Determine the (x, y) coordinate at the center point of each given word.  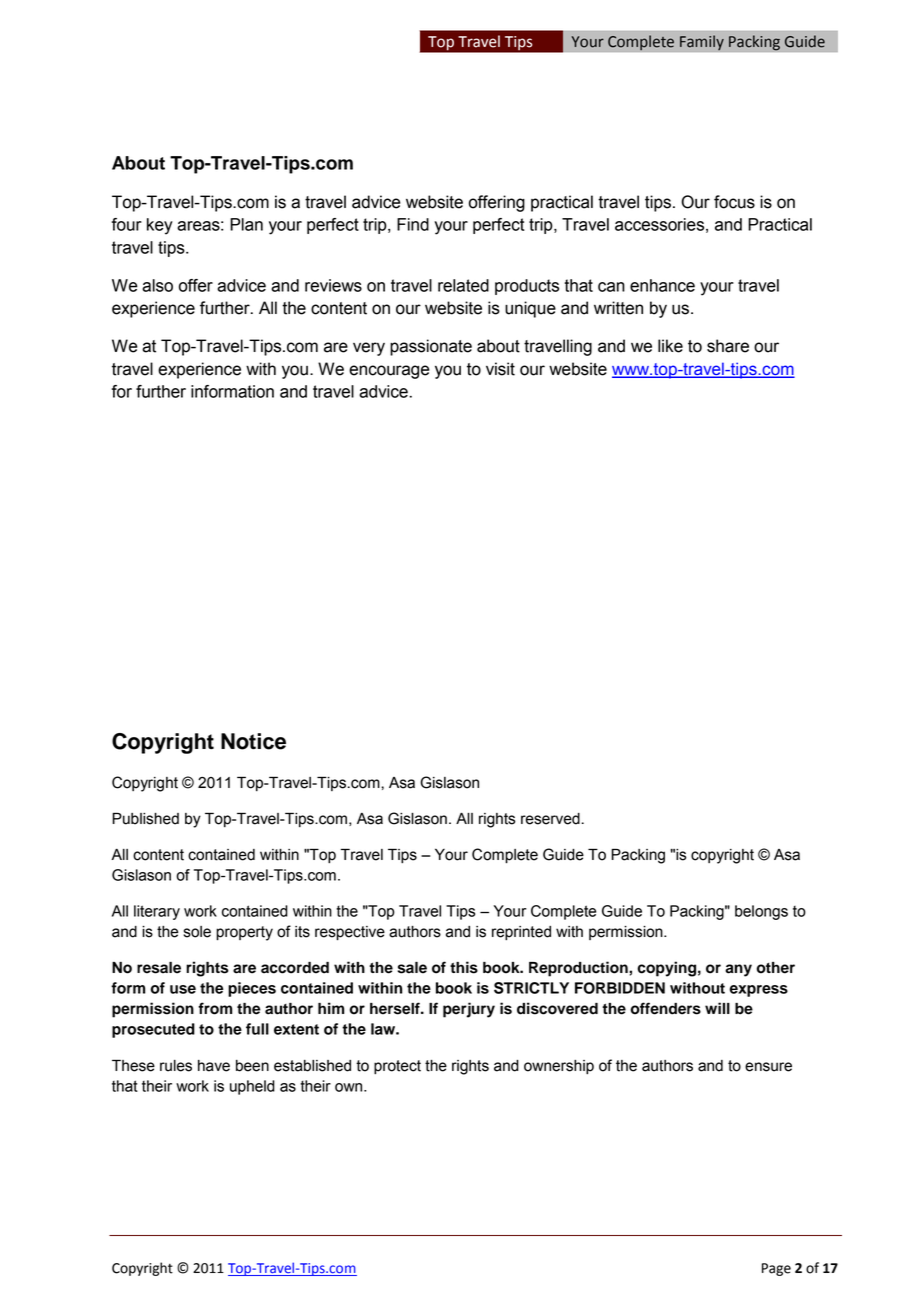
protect (397, 1067)
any (738, 970)
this (464, 967)
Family (702, 43)
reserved (550, 819)
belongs (761, 912)
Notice (253, 741)
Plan (246, 224)
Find (413, 224)
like (670, 346)
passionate (431, 347)
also (157, 285)
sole (197, 932)
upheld (252, 1087)
